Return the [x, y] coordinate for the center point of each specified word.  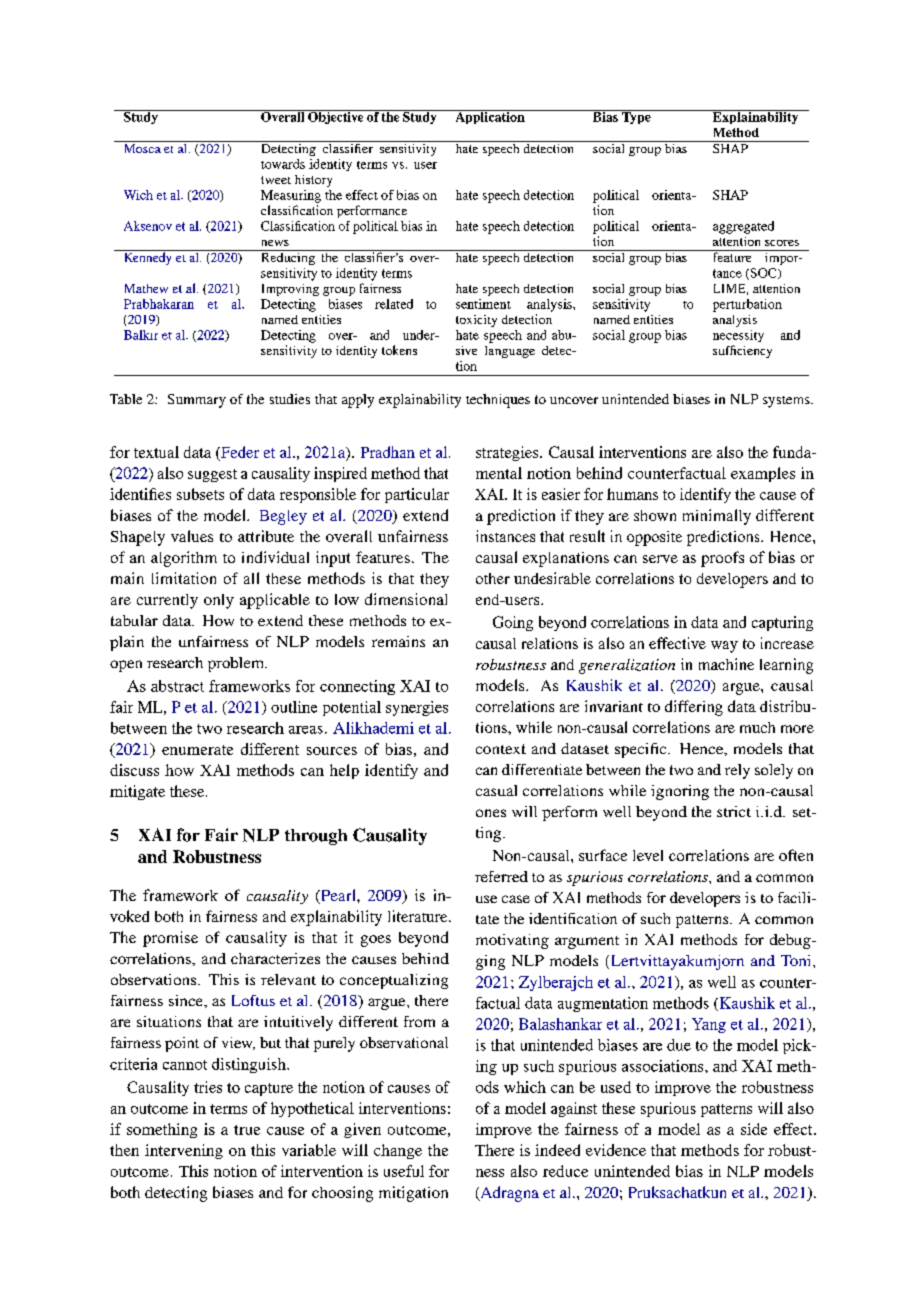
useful [404, 1171]
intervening [184, 1151]
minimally [717, 517]
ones [491, 813]
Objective [336, 117]
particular [417, 495]
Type [636, 117]
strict [734, 811]
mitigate [137, 792]
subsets [200, 494]
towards [283, 164]
